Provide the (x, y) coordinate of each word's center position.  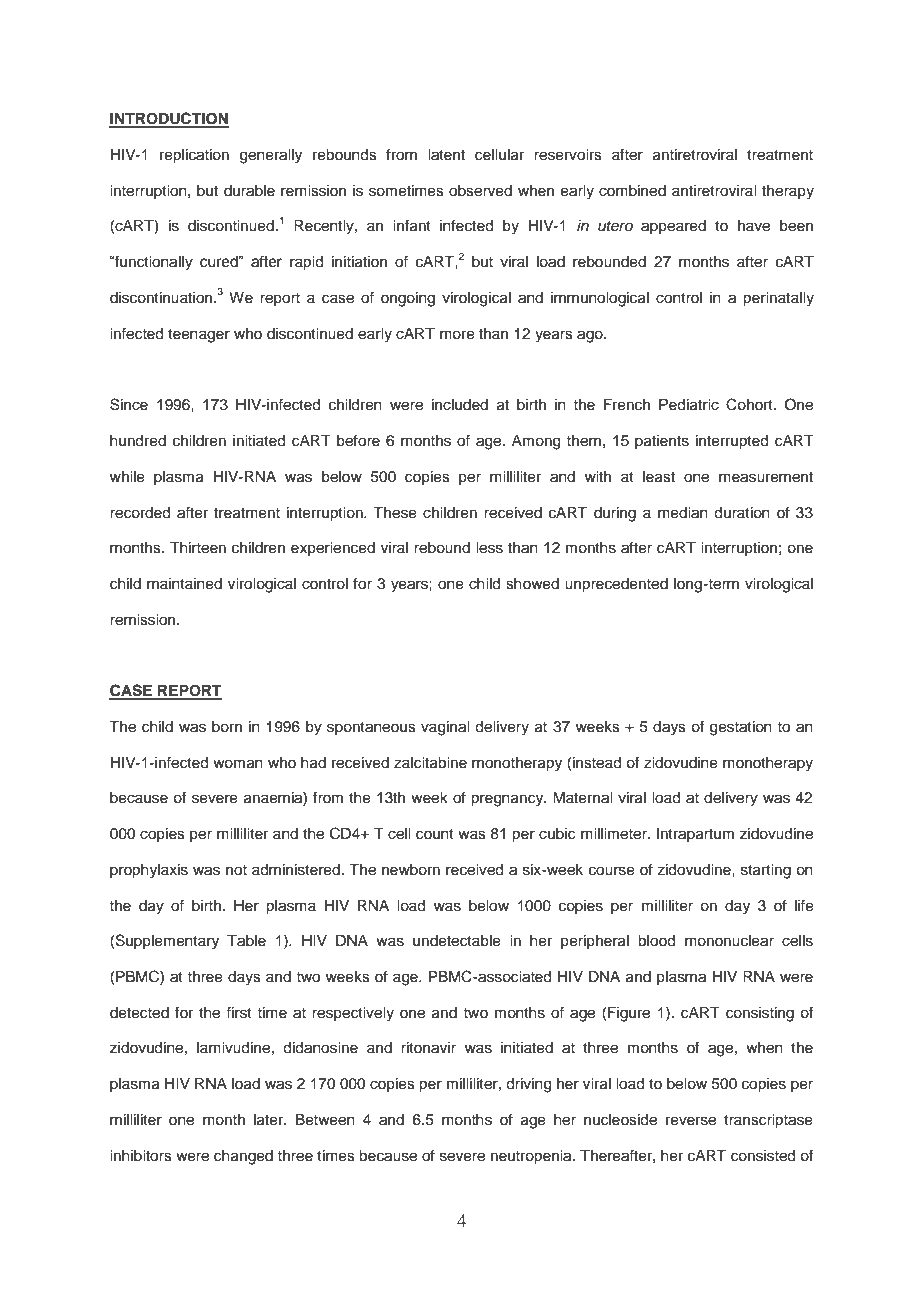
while (127, 477)
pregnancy (508, 800)
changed (243, 1157)
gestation (741, 728)
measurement (766, 477)
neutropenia (532, 1157)
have (754, 226)
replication (194, 156)
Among (536, 442)
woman (238, 764)
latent (446, 155)
